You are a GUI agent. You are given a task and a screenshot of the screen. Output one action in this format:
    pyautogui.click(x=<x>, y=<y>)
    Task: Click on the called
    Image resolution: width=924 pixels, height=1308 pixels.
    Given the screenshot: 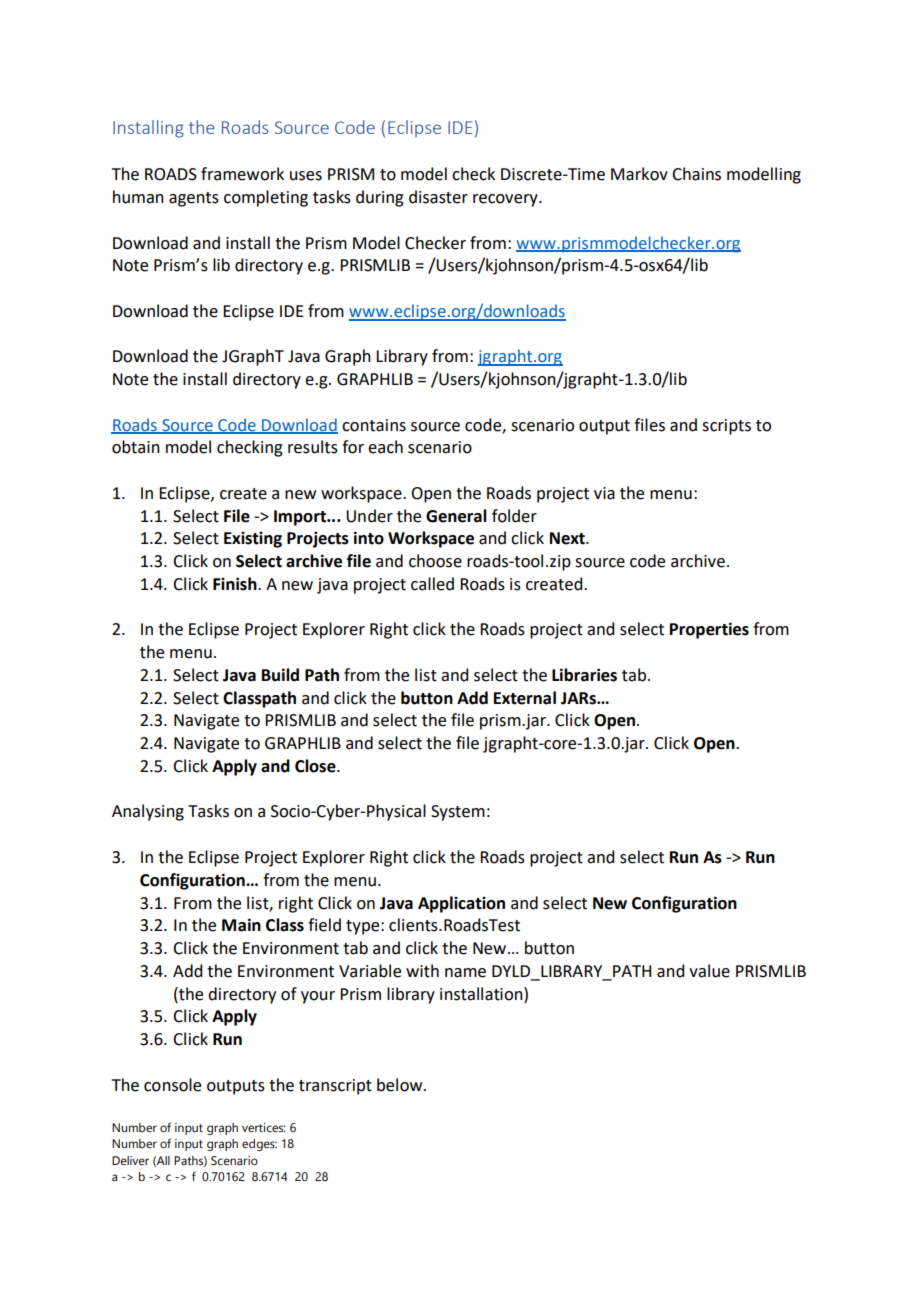 What is the action you would take?
    pyautogui.click(x=432, y=584)
